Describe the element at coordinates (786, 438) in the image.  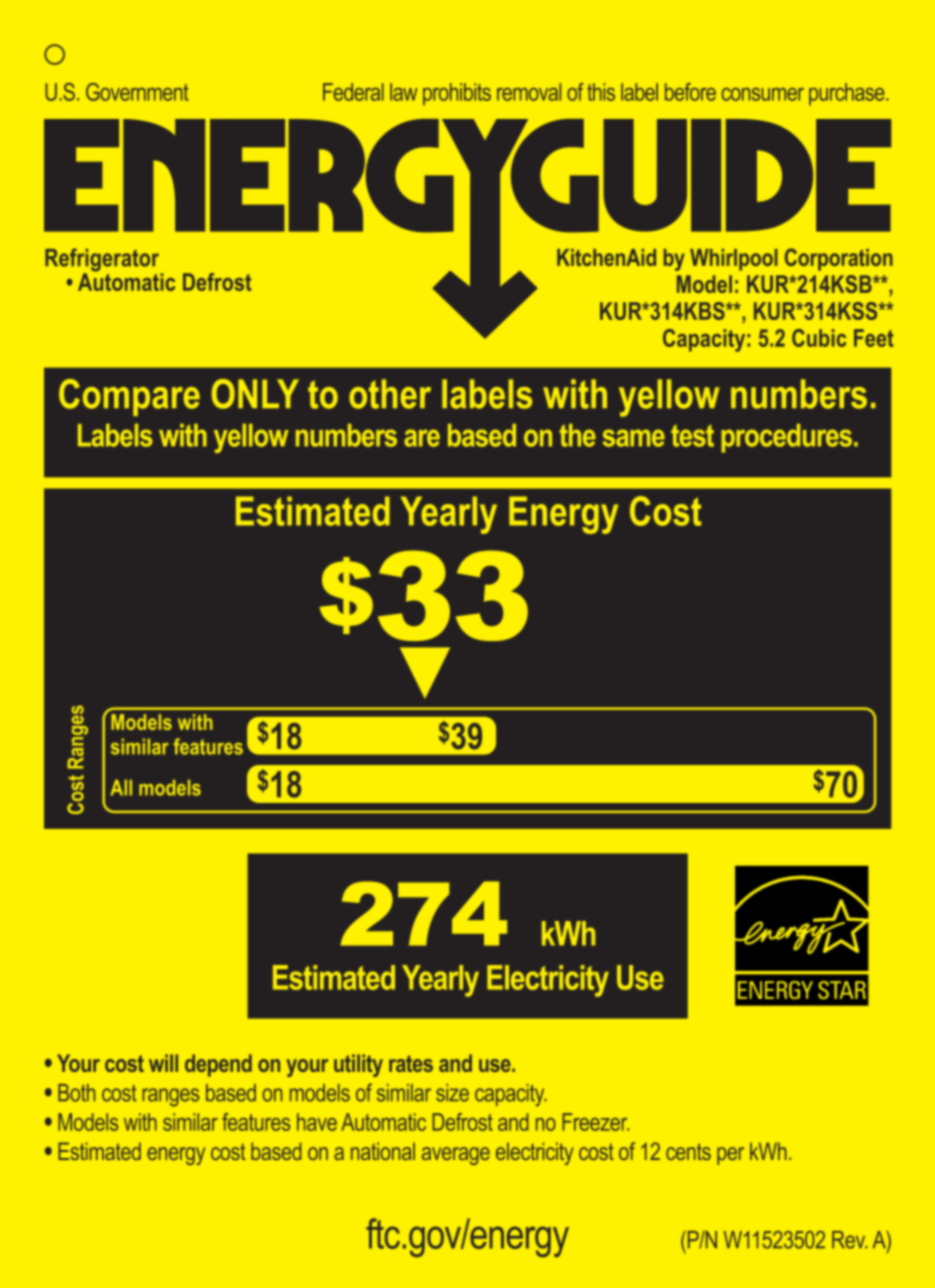
I see `procedures` at that location.
